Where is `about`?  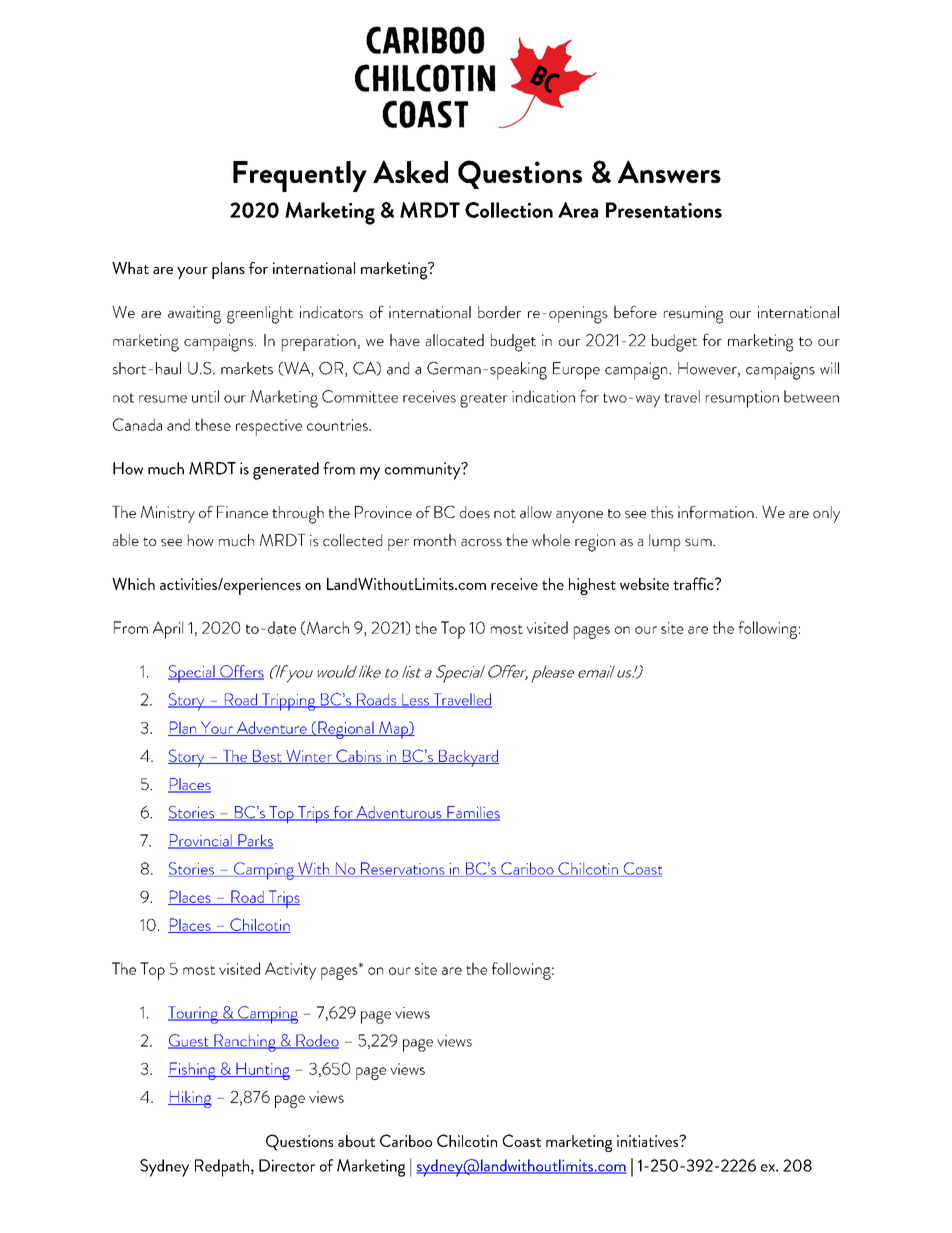 about is located at coordinates (356, 1141).
